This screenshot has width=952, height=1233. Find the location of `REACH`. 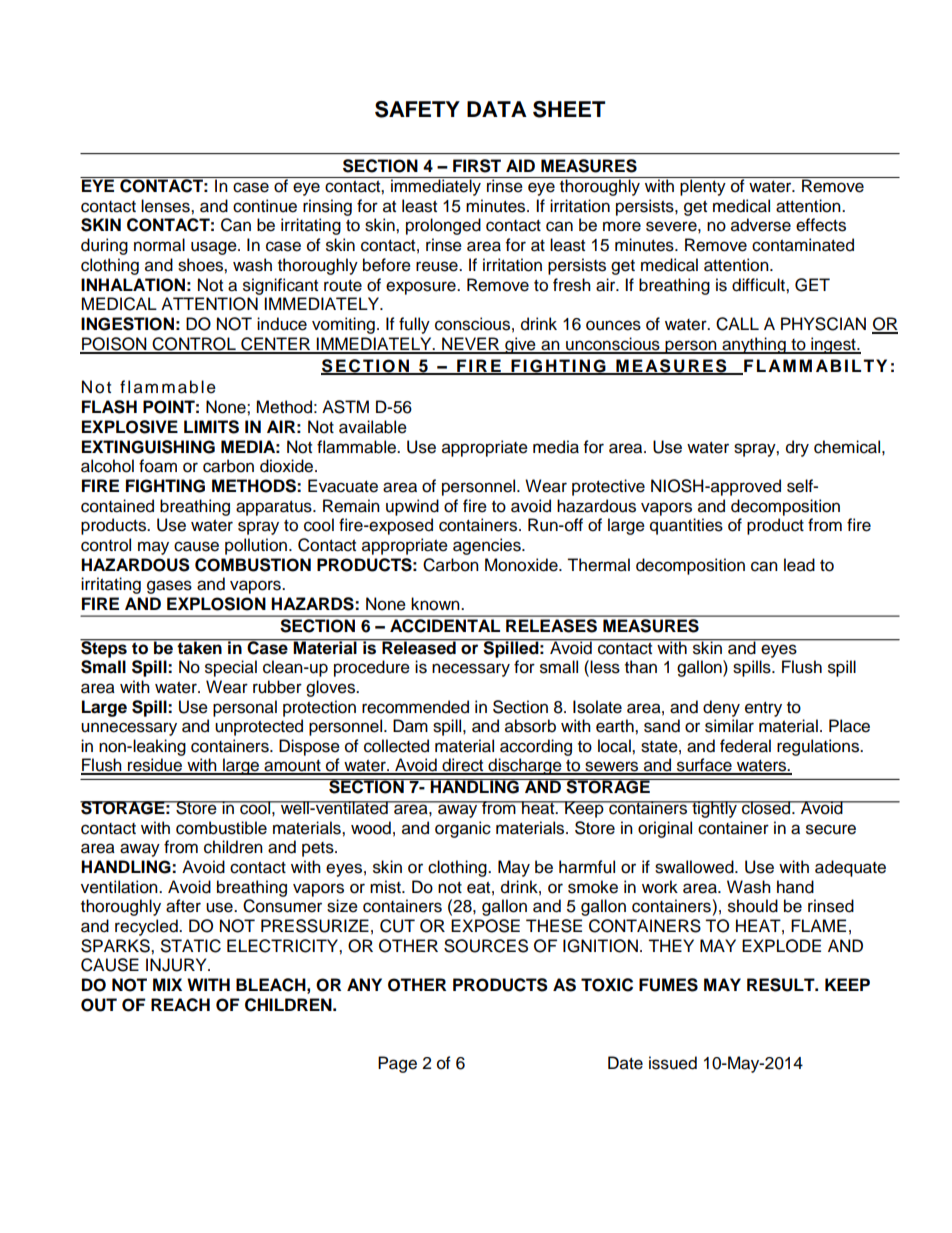

REACH is located at coordinates (180, 1005).
